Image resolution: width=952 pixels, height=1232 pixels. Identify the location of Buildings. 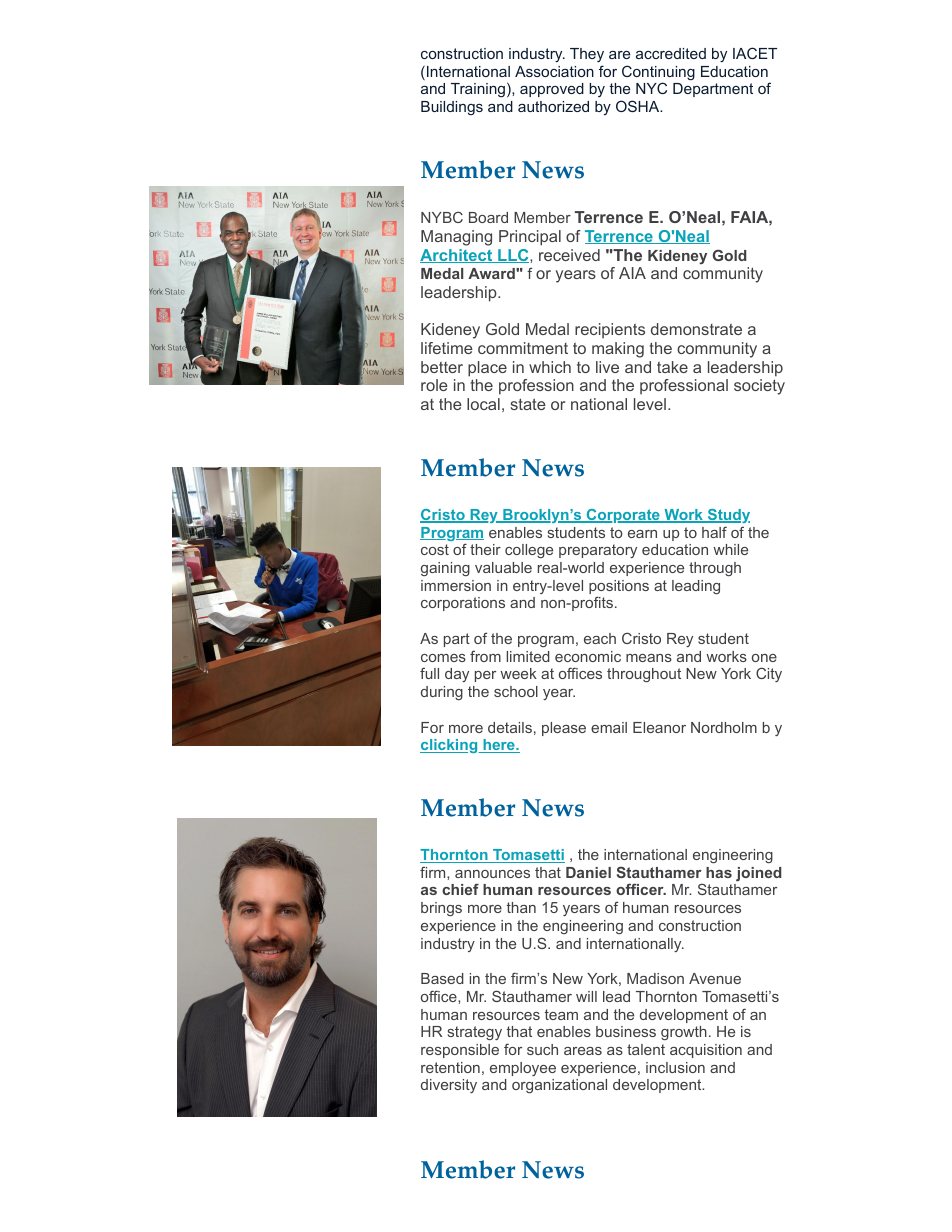
(452, 108).
